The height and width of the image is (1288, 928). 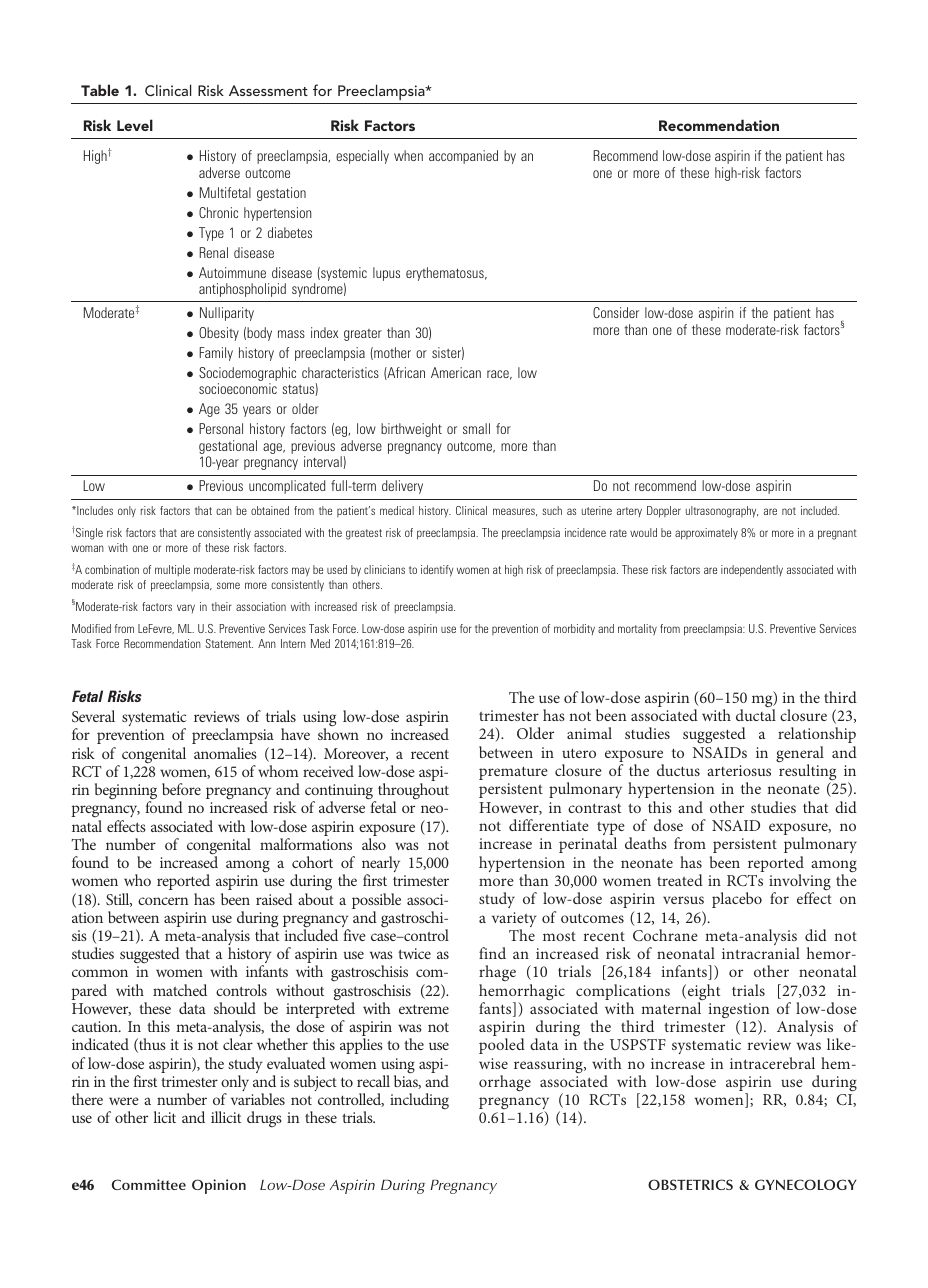 What do you see at coordinates (463, 157) in the image?
I see `accompanied` at bounding box center [463, 157].
